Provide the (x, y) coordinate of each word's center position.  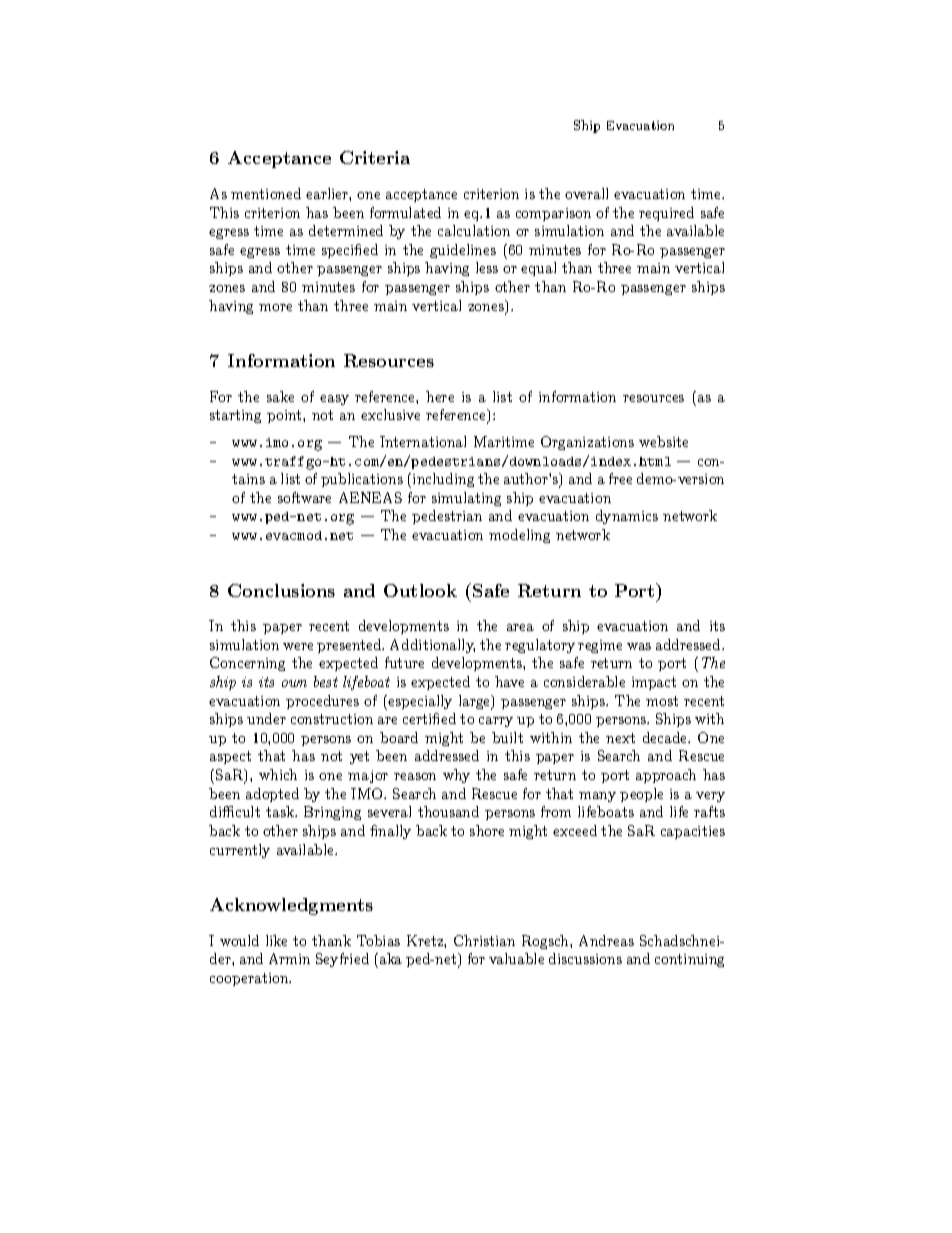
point (285, 416)
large (476, 702)
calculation (474, 230)
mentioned (266, 193)
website (663, 441)
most (662, 701)
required (666, 214)
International (423, 441)
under (266, 718)
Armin (289, 958)
